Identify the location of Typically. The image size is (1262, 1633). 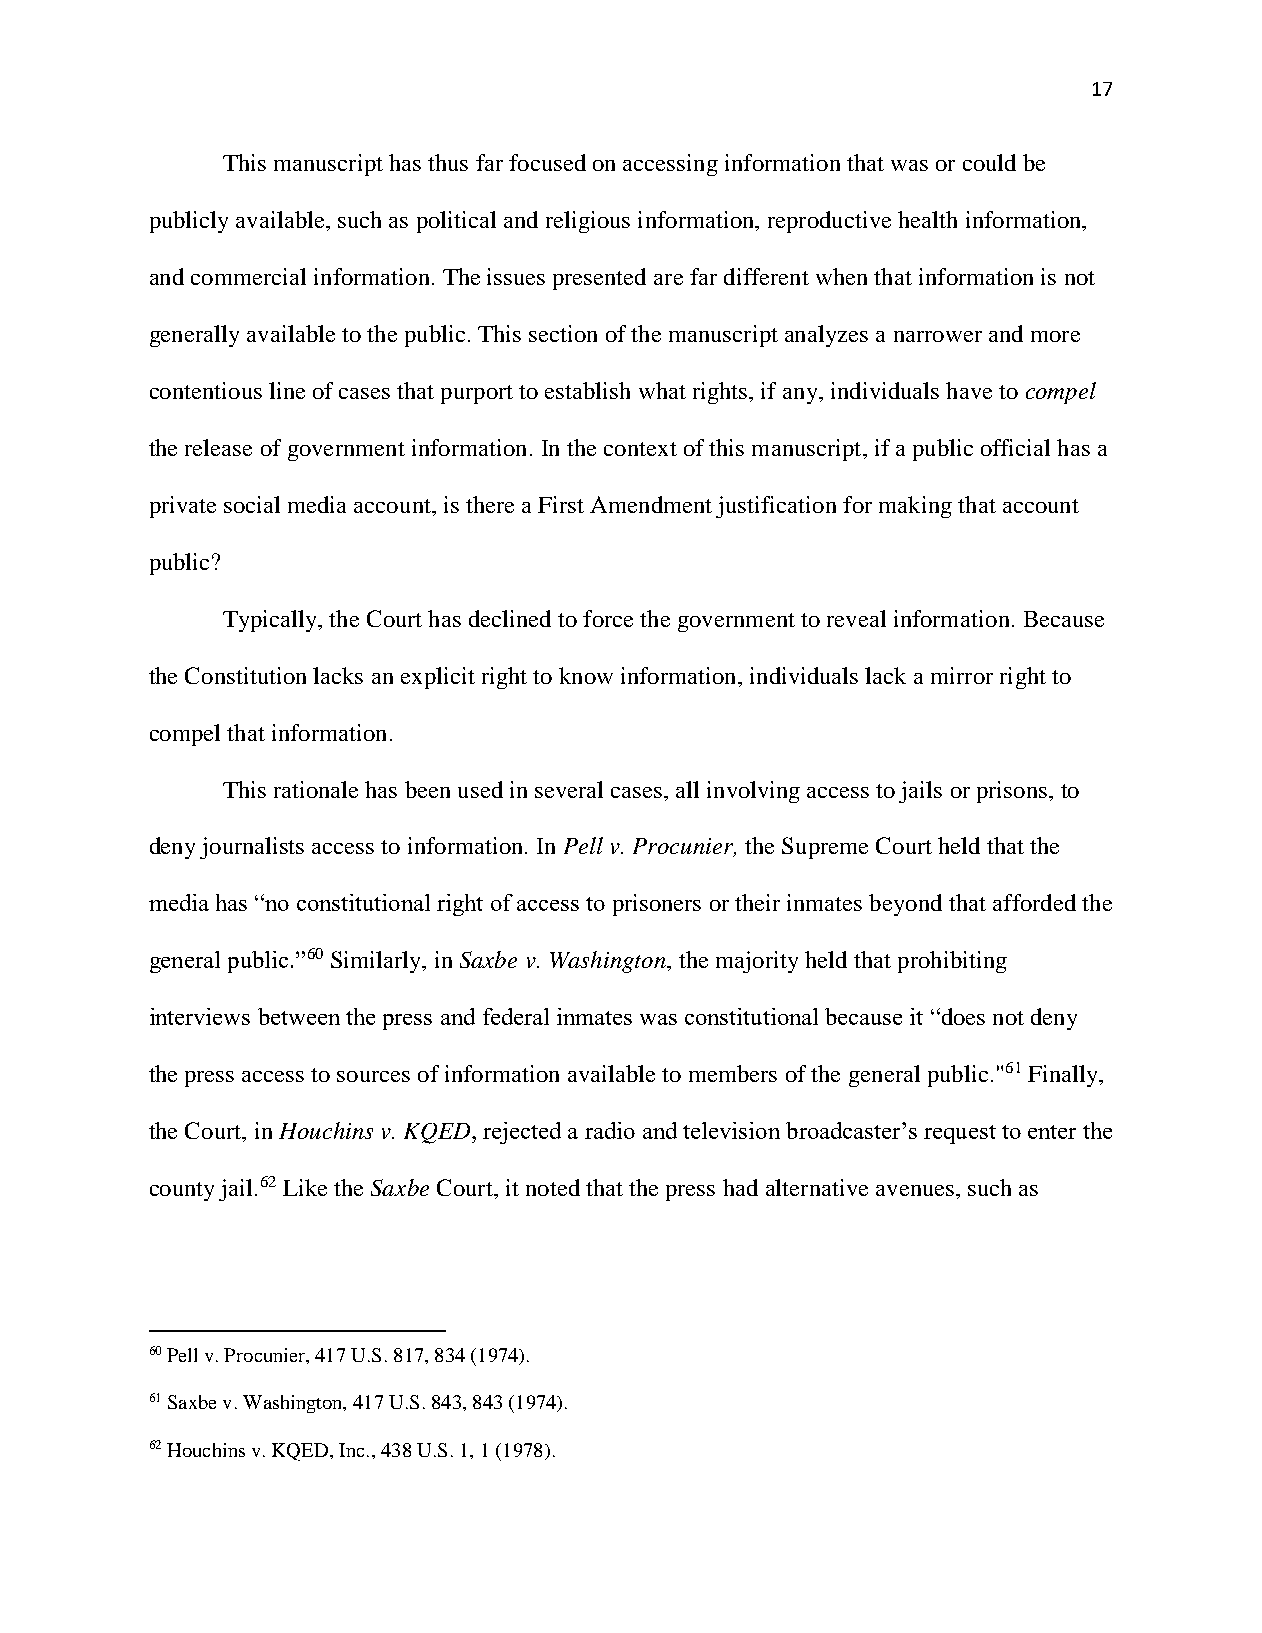
(271, 621).
